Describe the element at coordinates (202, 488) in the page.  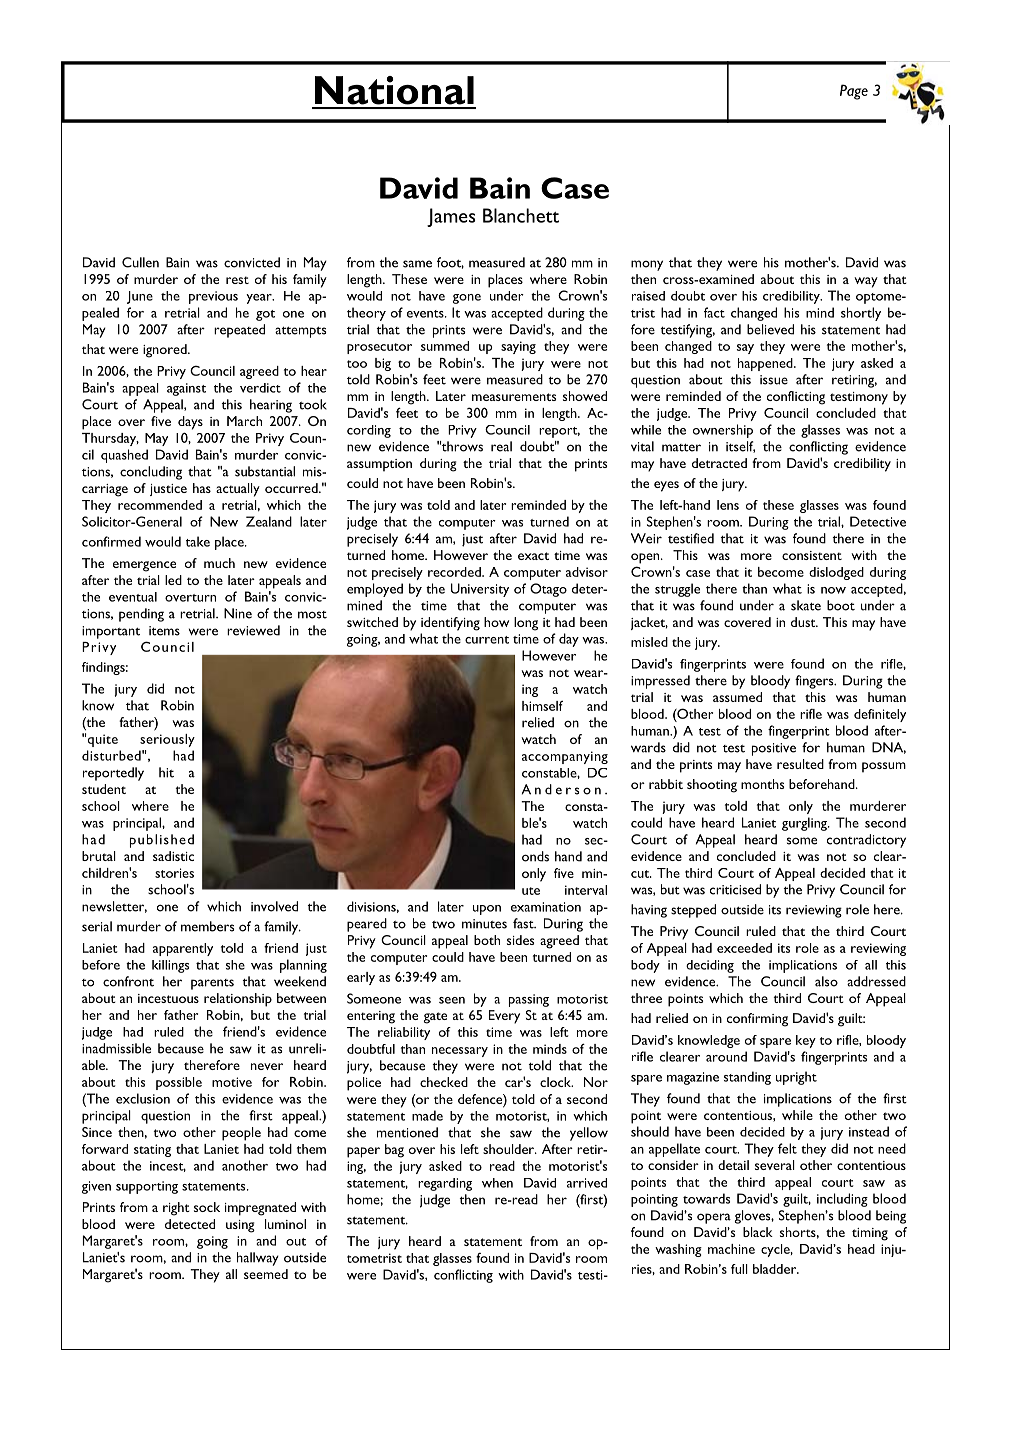
I see `has` at that location.
